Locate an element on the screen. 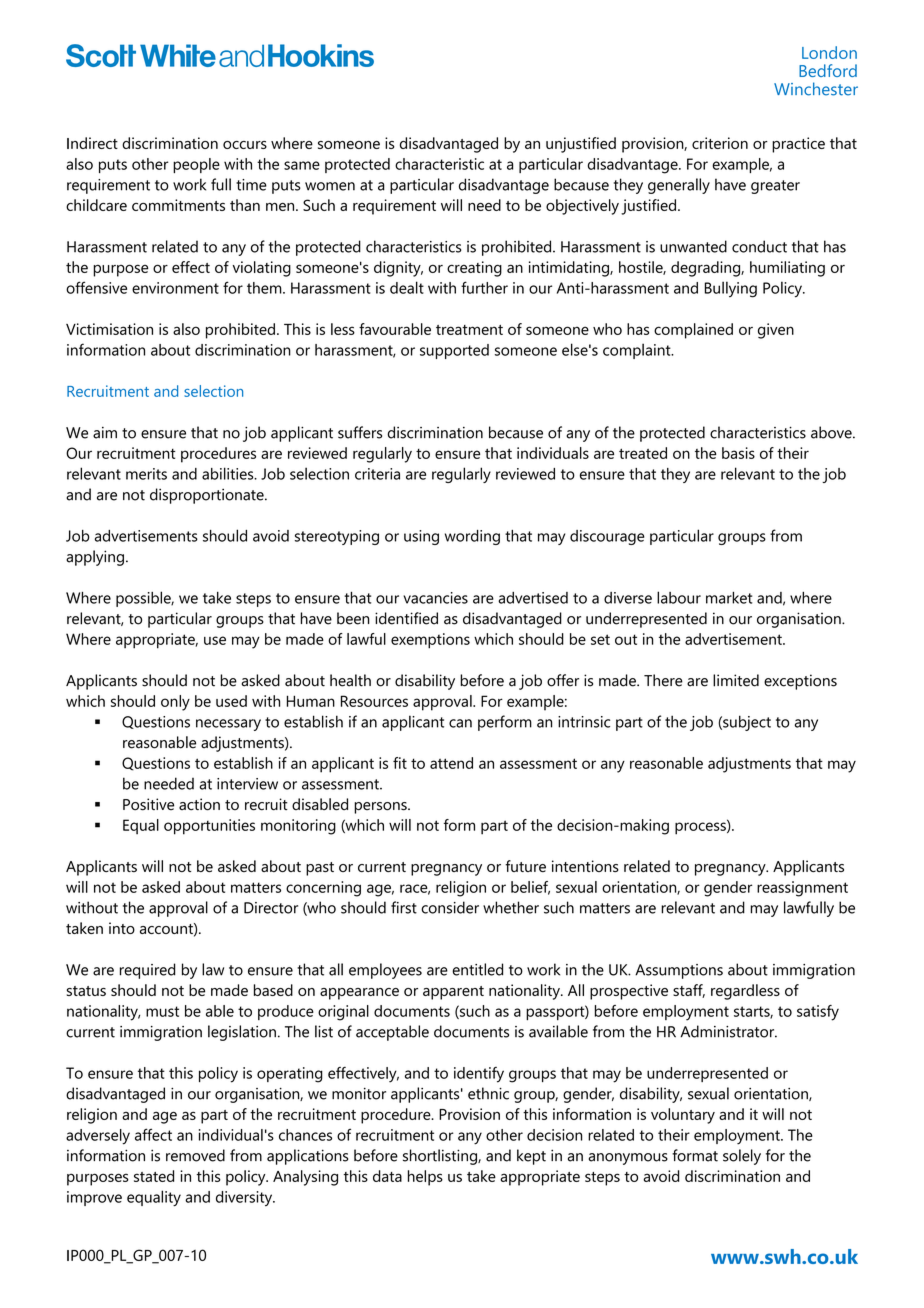 Image resolution: width=924 pixels, height=1308 pixels. criterion is located at coordinates (720, 143).
